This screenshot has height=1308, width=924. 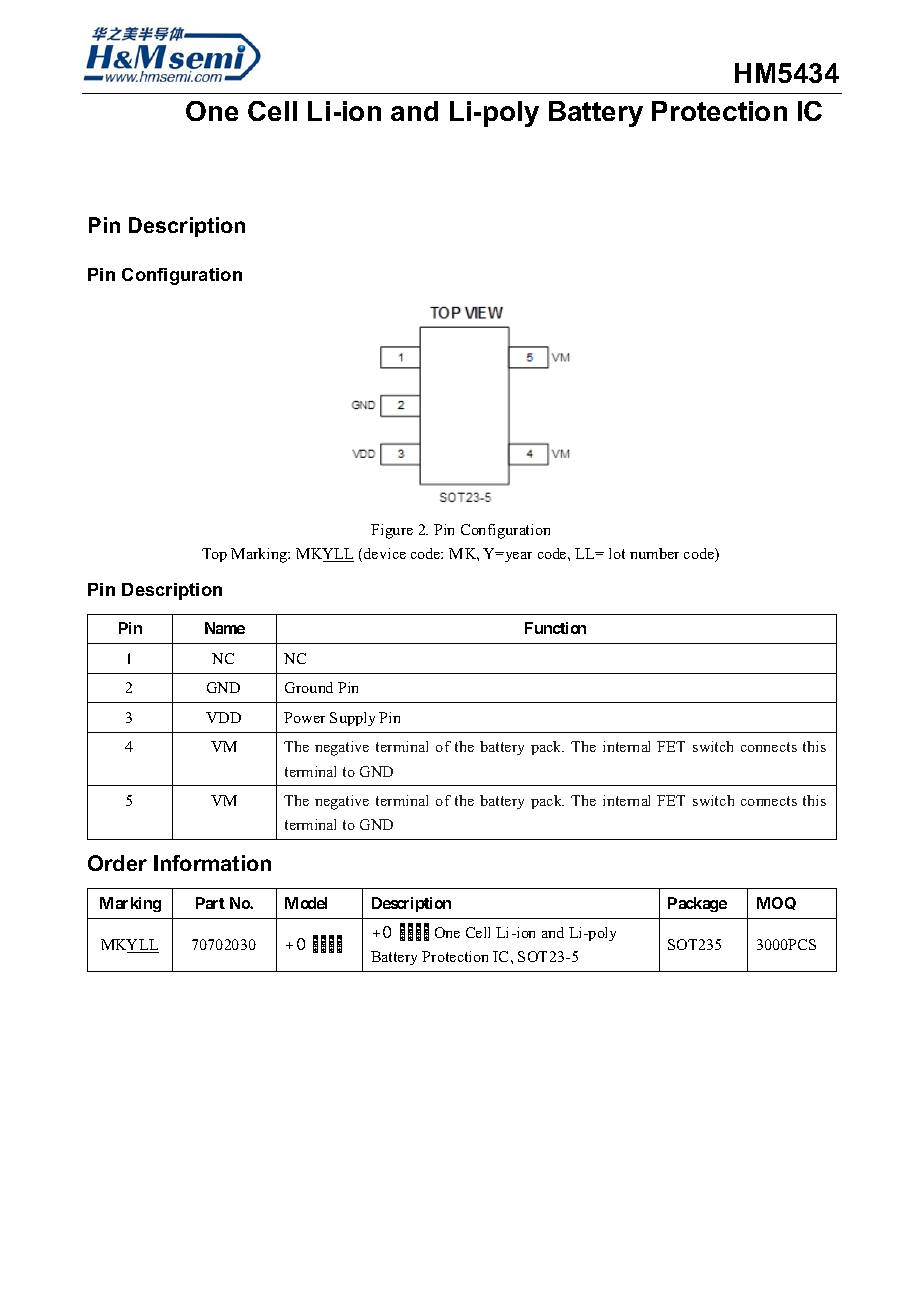 What do you see at coordinates (214, 555) in the screenshot?
I see `Top` at bounding box center [214, 555].
